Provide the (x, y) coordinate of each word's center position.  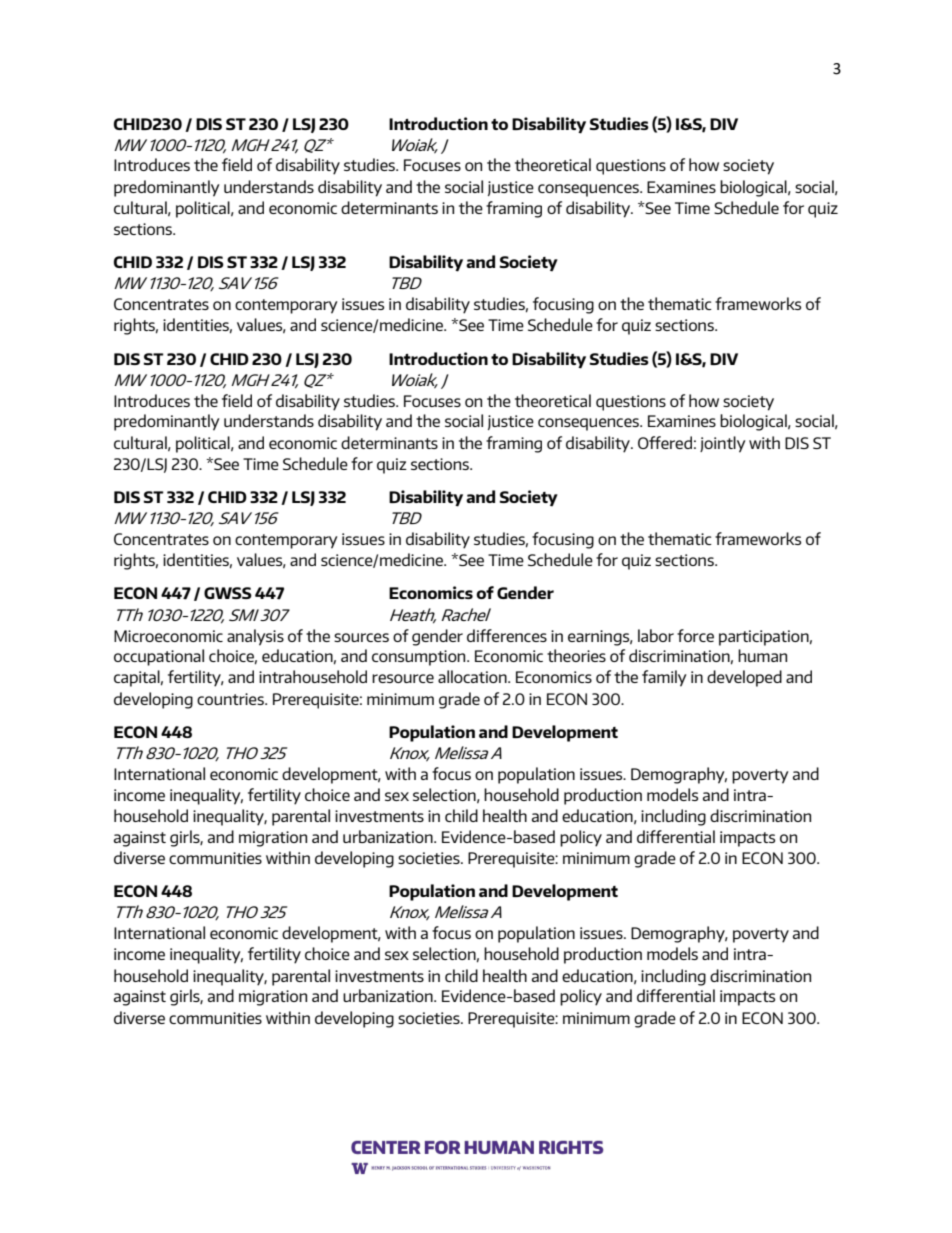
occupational (159, 657)
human (762, 655)
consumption (420, 658)
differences (507, 635)
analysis (255, 637)
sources (361, 637)
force (695, 635)
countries (231, 699)
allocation (473, 676)
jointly (723, 444)
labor (656, 635)
